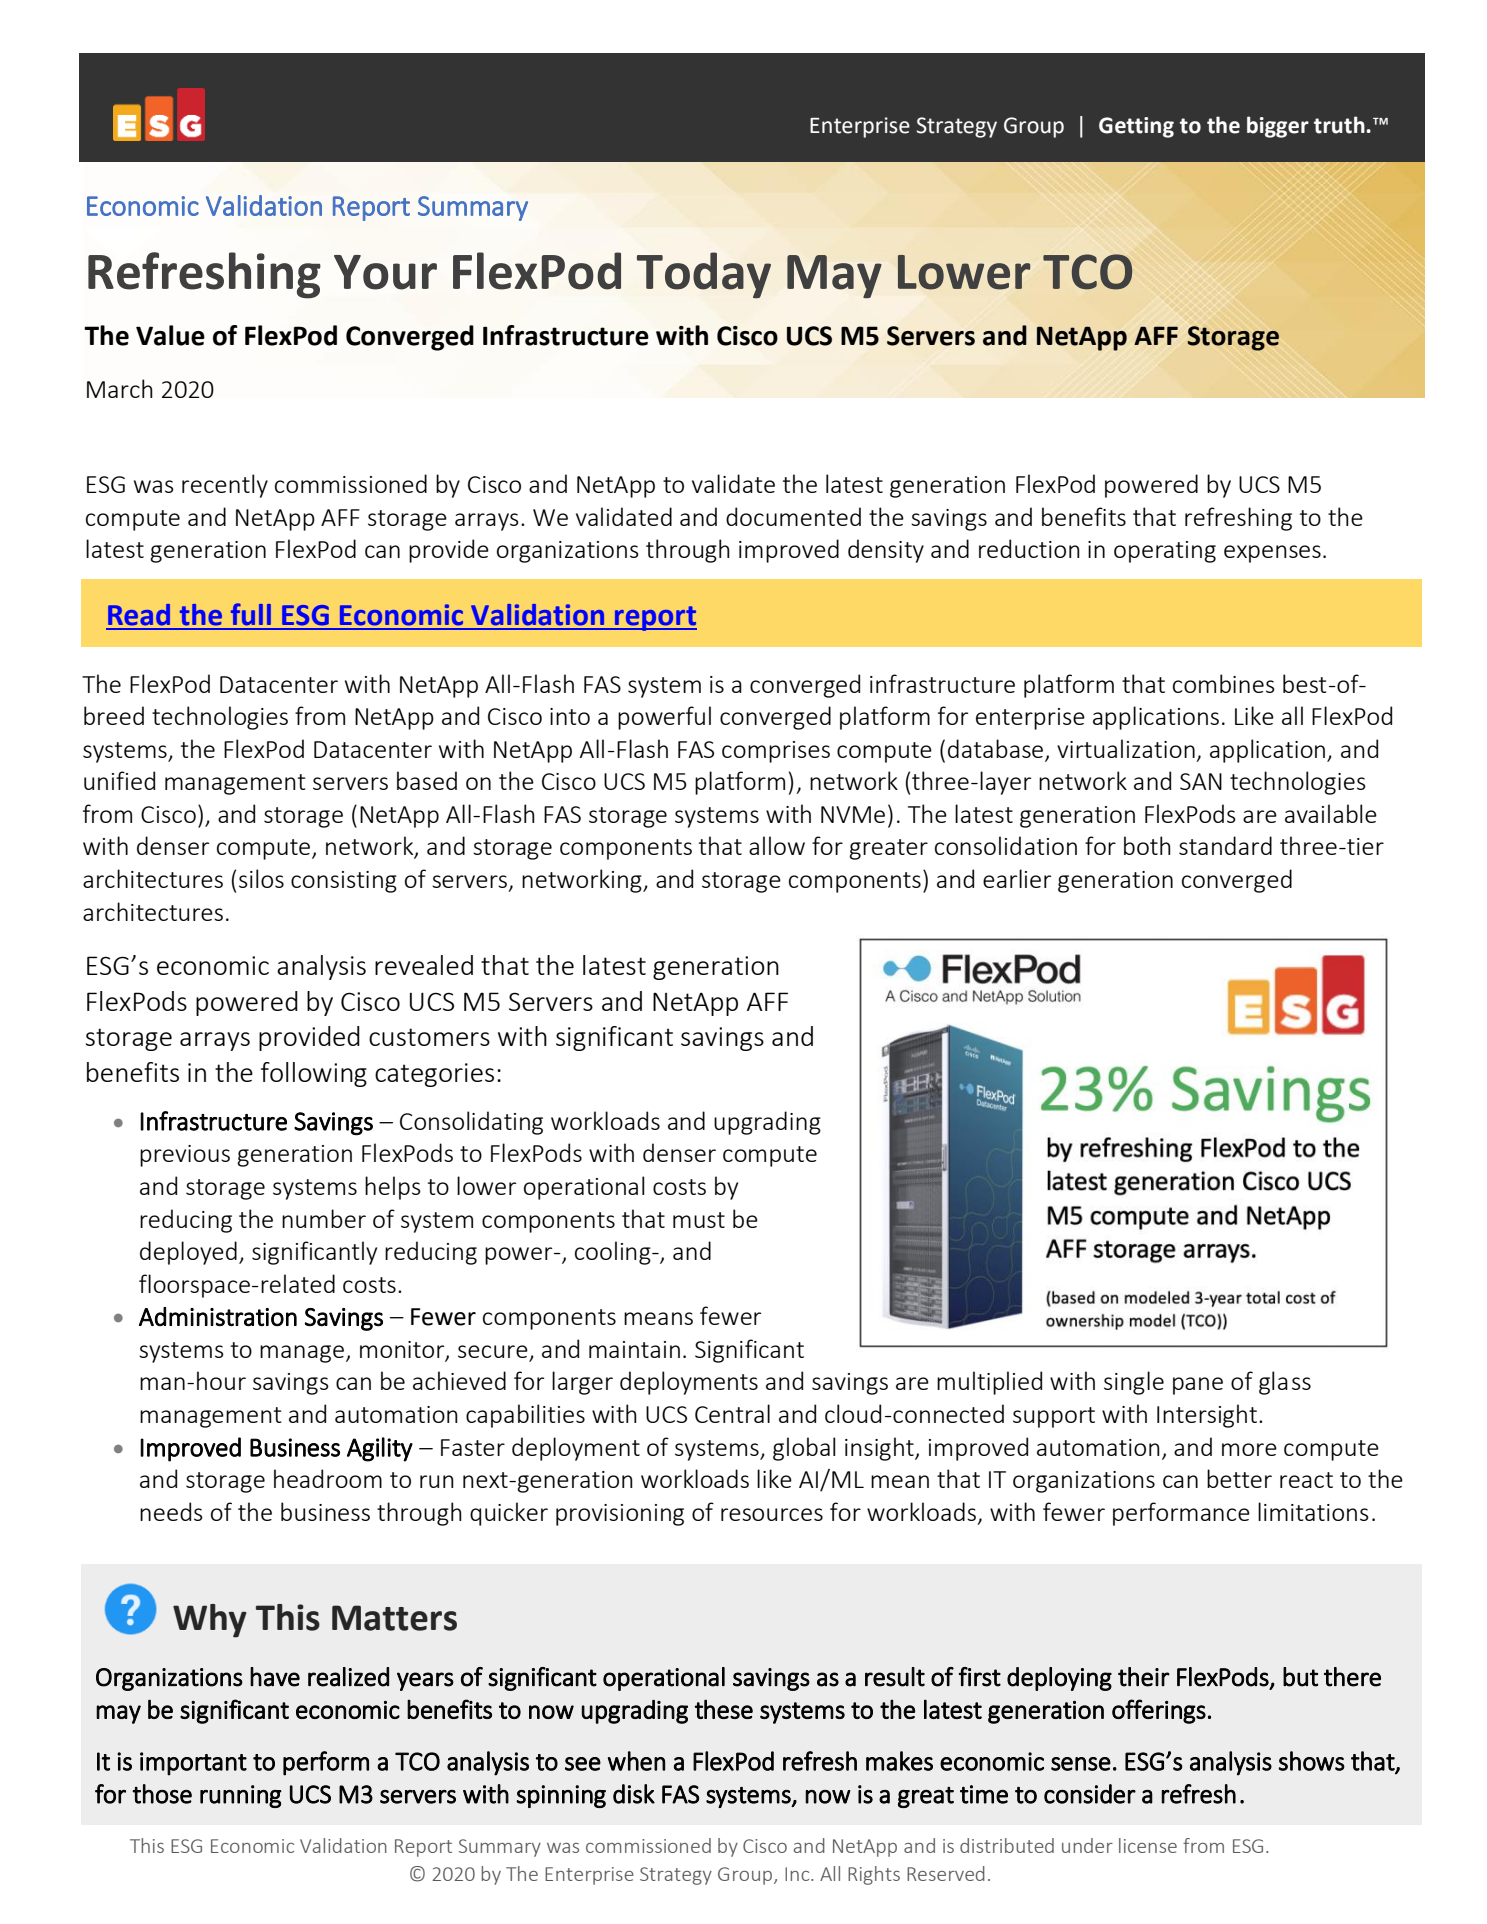  What do you see at coordinates (1136, 127) in the document?
I see `Getting` at bounding box center [1136, 127].
